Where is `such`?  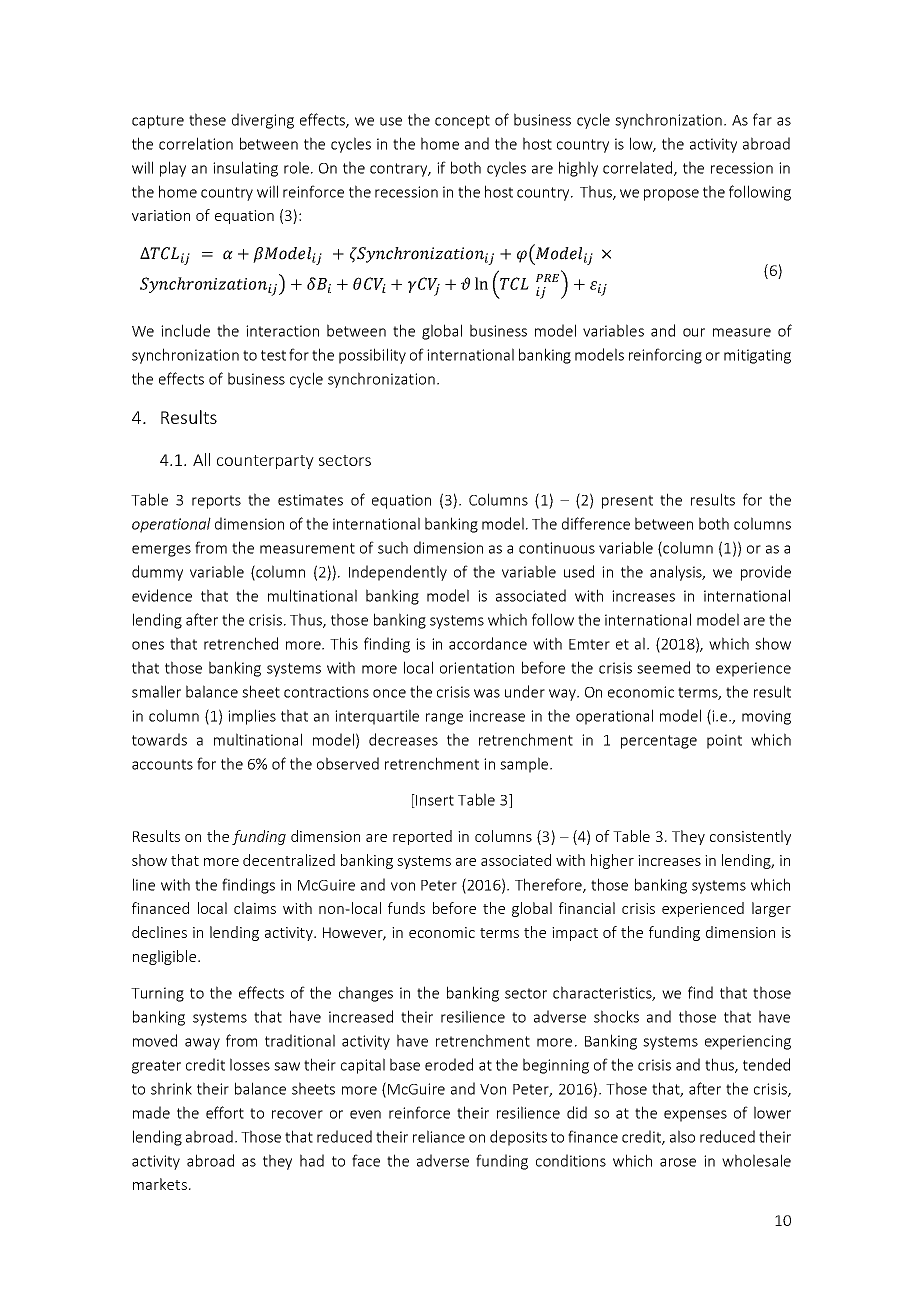 such is located at coordinates (393, 547).
